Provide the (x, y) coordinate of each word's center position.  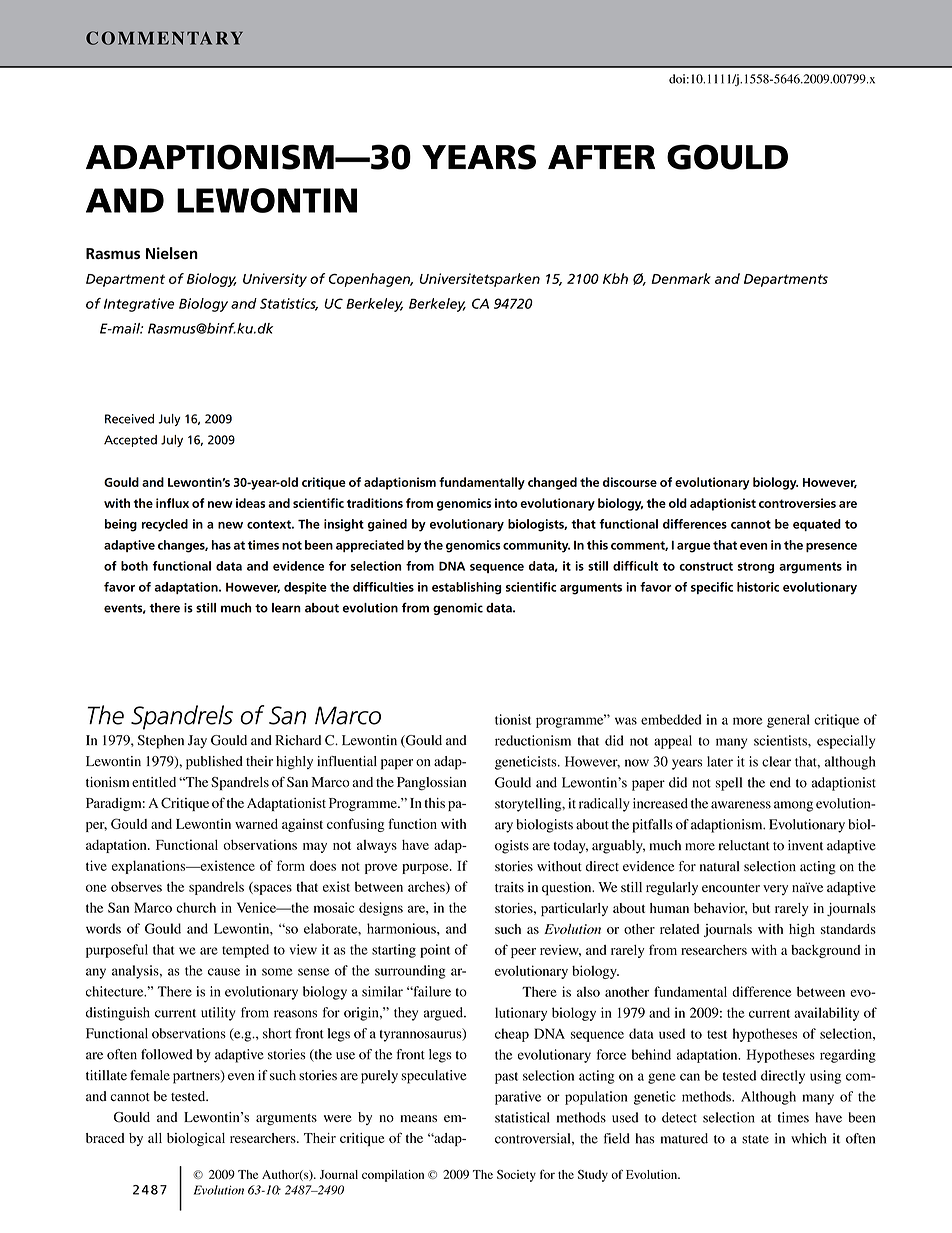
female (150, 1075)
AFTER (601, 157)
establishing (466, 588)
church (196, 907)
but (761, 908)
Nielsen (172, 253)
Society (516, 1176)
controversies (797, 503)
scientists (781, 740)
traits (509, 887)
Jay (197, 742)
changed (552, 483)
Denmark (681, 278)
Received (129, 419)
